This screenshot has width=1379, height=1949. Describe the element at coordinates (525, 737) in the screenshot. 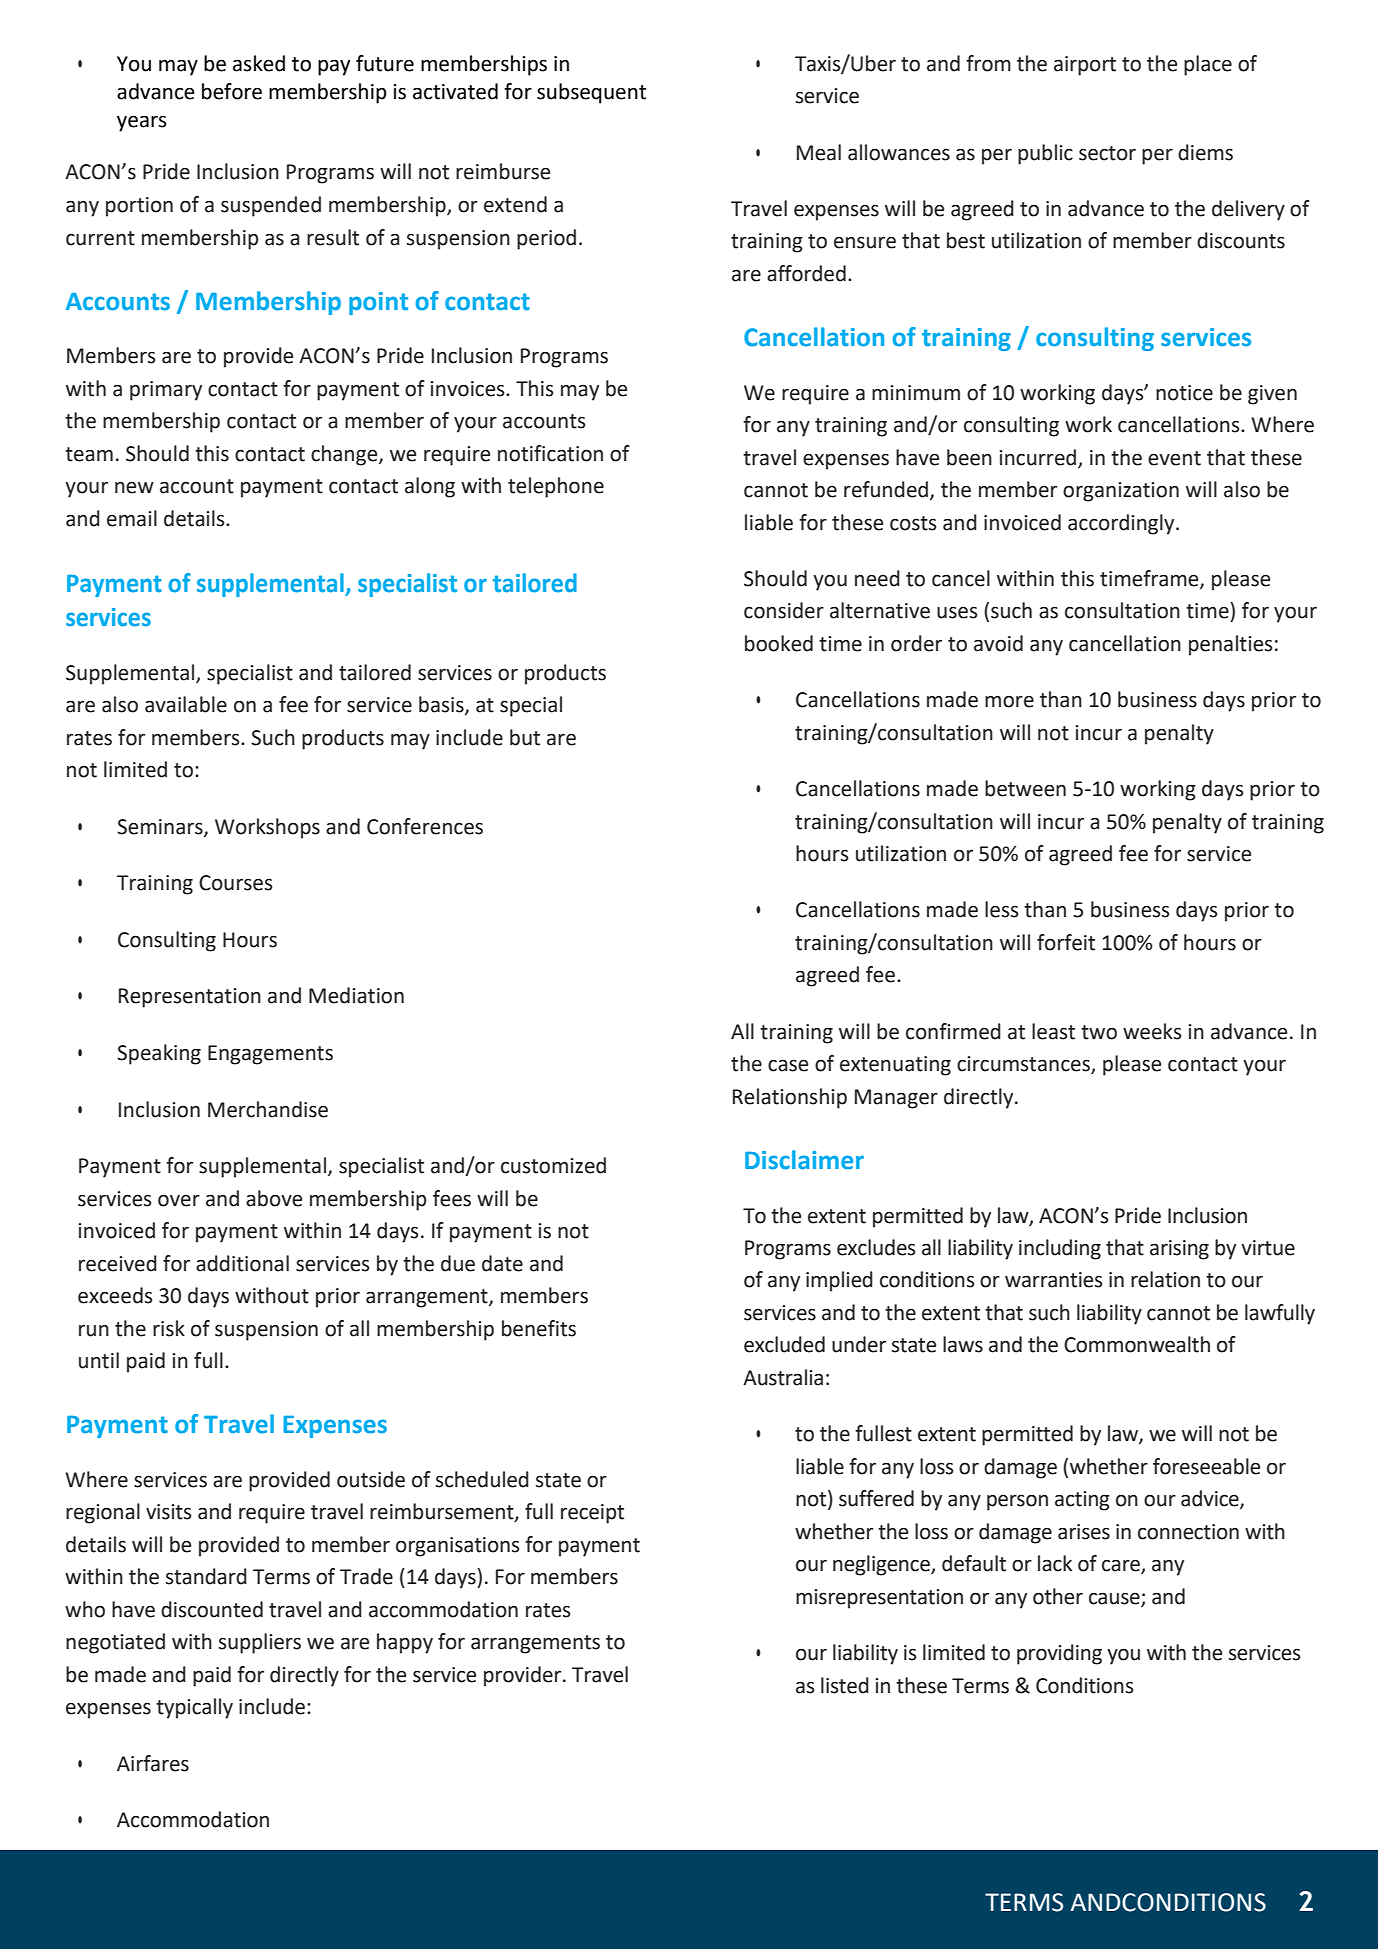

I see `but` at that location.
